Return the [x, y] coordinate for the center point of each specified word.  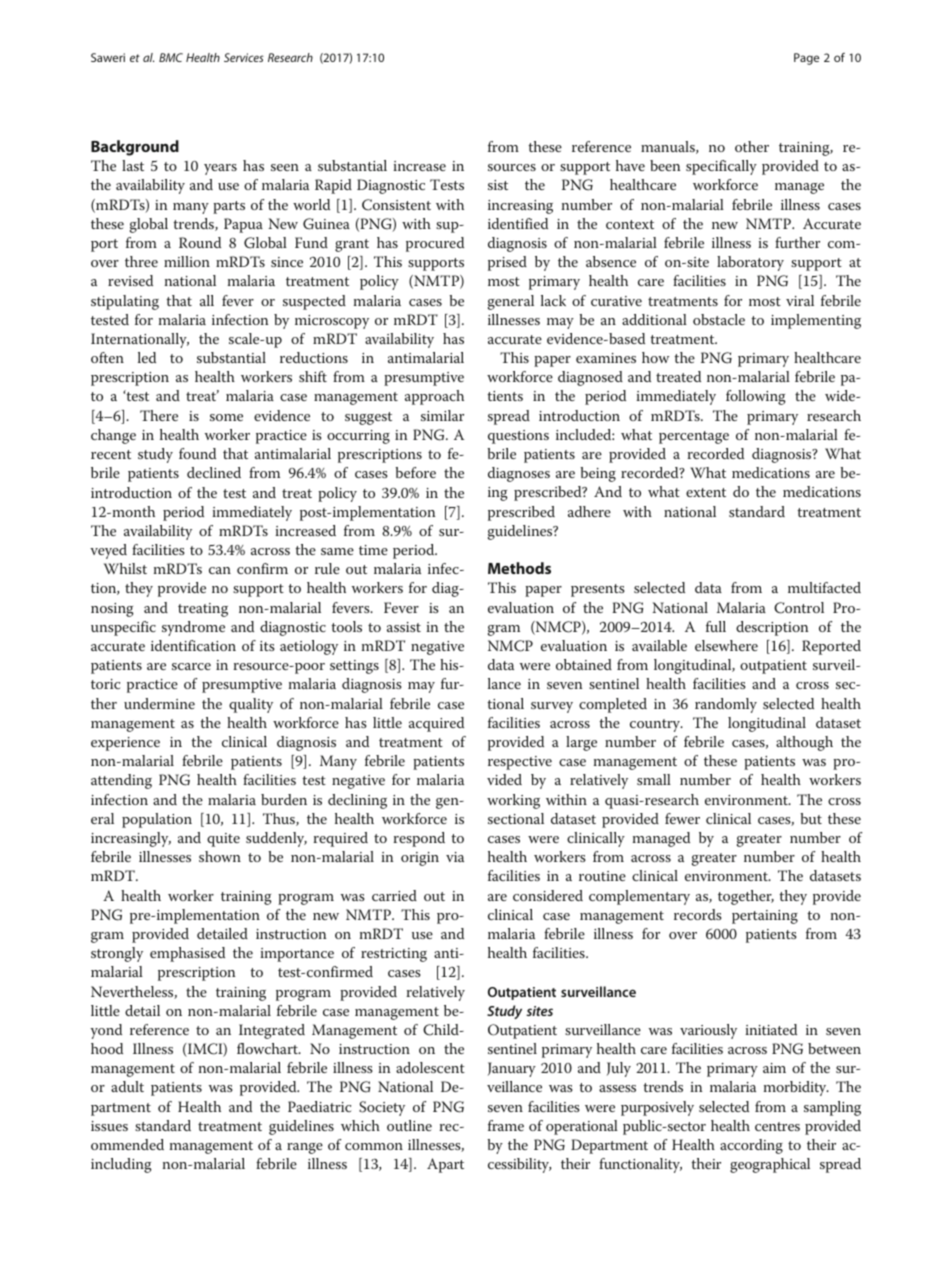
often [107, 357]
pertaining [765, 917]
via [455, 857]
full [716, 626]
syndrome [193, 628]
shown [220, 856]
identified [518, 223]
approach [434, 397]
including [121, 1165]
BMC [171, 57]
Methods [519, 568]
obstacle [719, 319]
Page [806, 59]
